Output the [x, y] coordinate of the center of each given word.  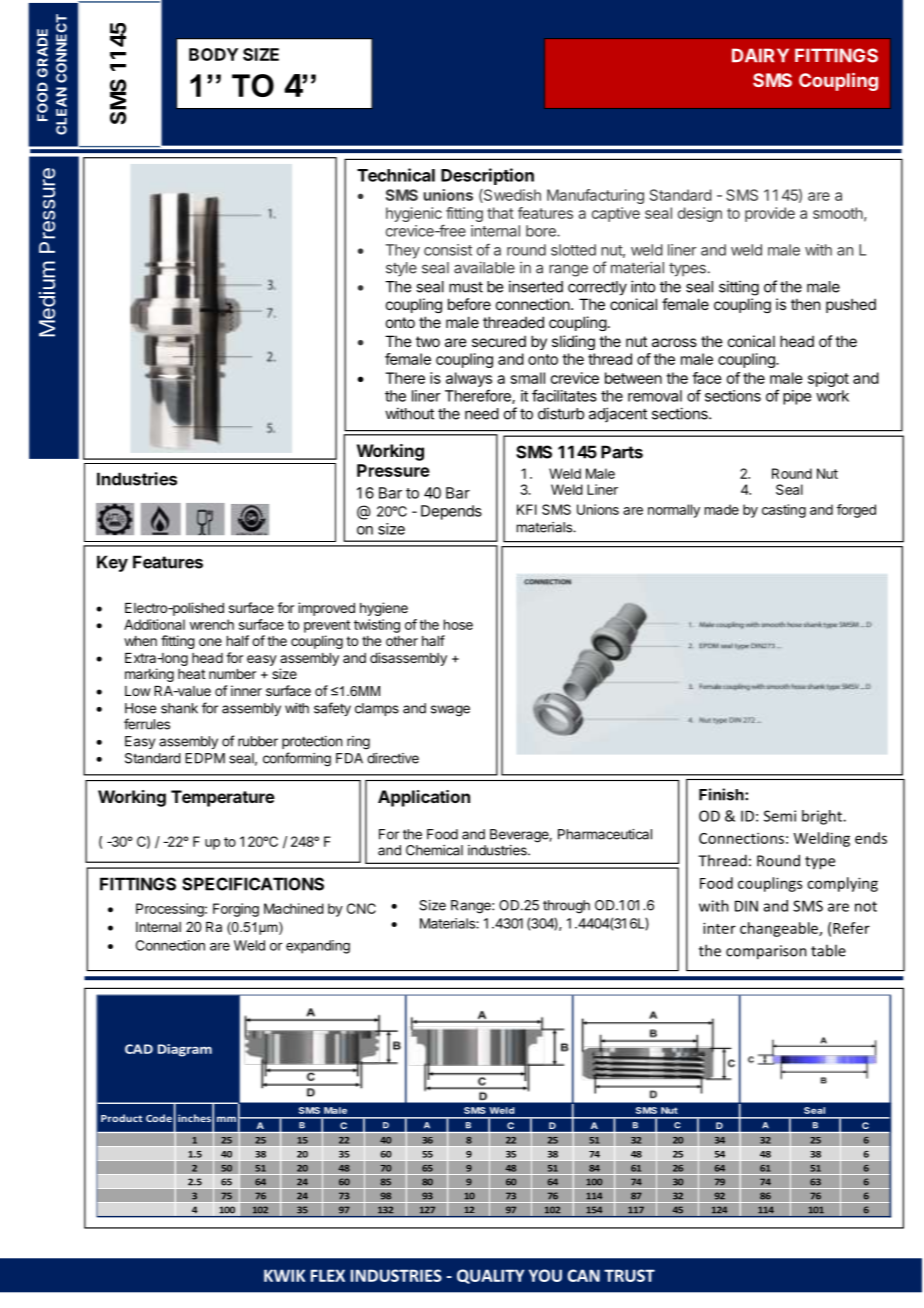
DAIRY [760, 55]
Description [487, 176]
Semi [780, 816]
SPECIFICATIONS [253, 884]
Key [112, 563]
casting [784, 511]
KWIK [284, 1275]
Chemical [434, 850]
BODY [213, 54]
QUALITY [491, 1276]
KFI [527, 509]
